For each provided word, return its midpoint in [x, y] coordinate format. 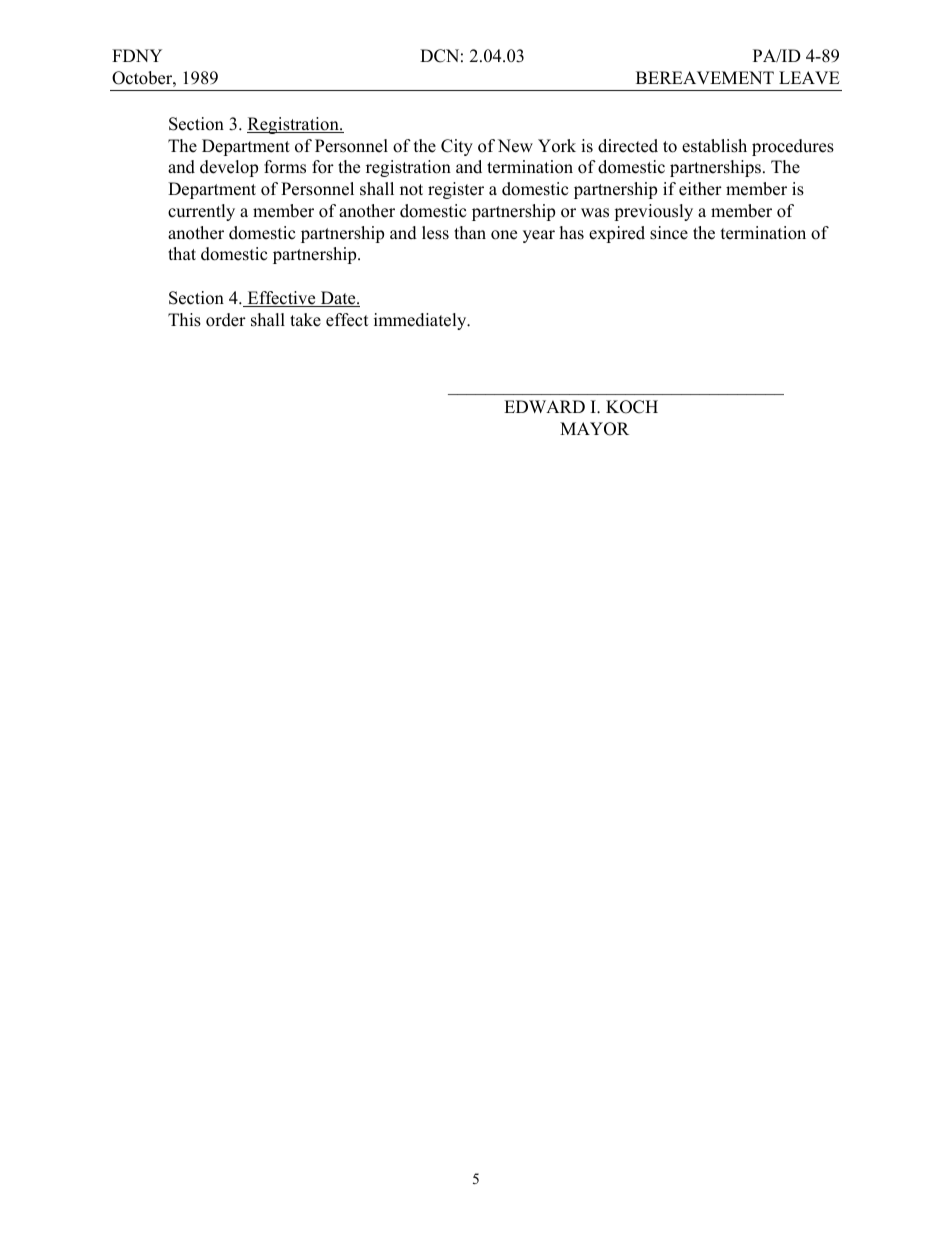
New [515, 146]
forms [285, 167]
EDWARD [544, 406]
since [669, 233]
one [504, 235]
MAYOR [594, 429]
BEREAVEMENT [705, 77]
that [182, 253]
